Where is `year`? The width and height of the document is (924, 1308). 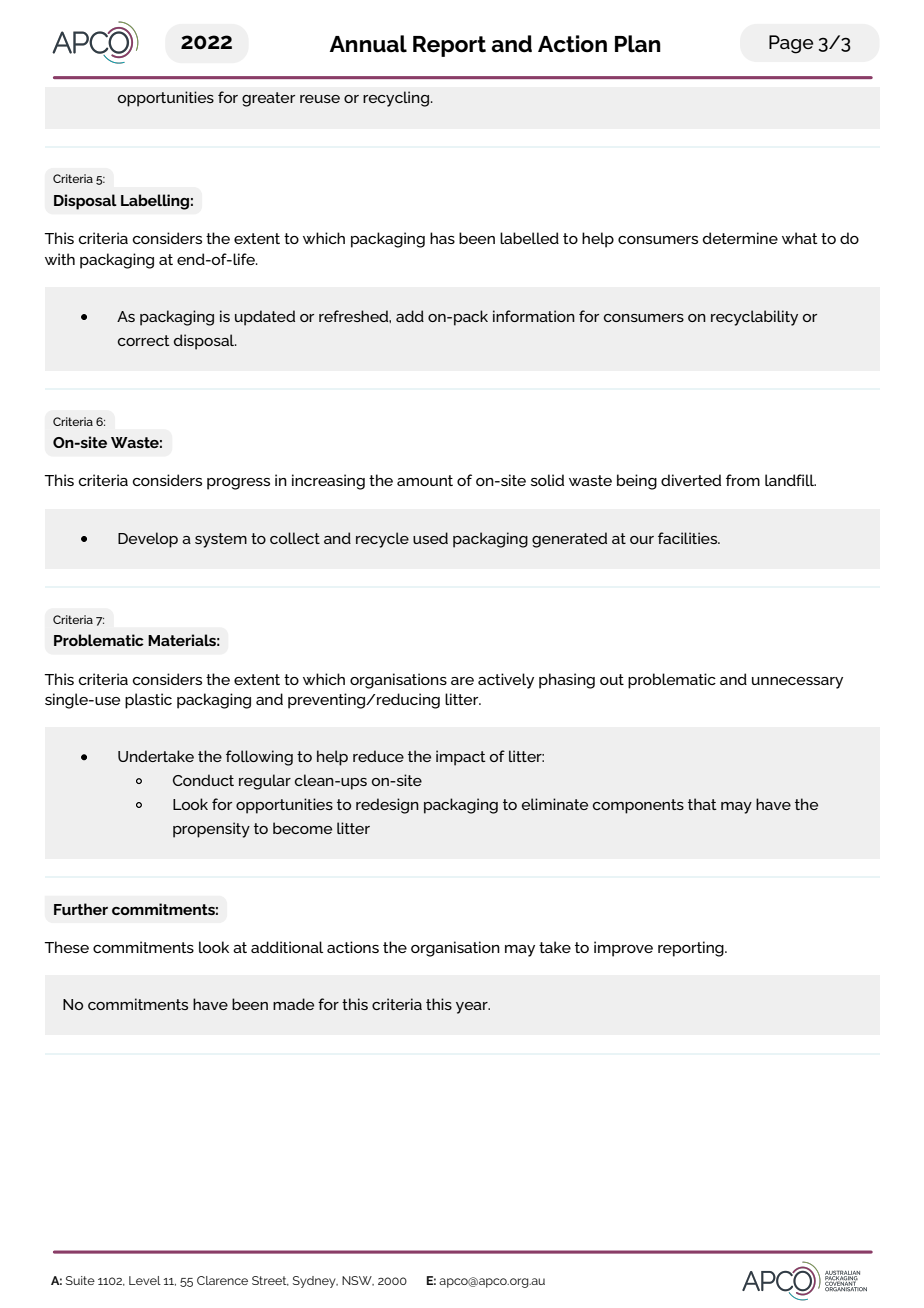
year is located at coordinates (473, 1008).
